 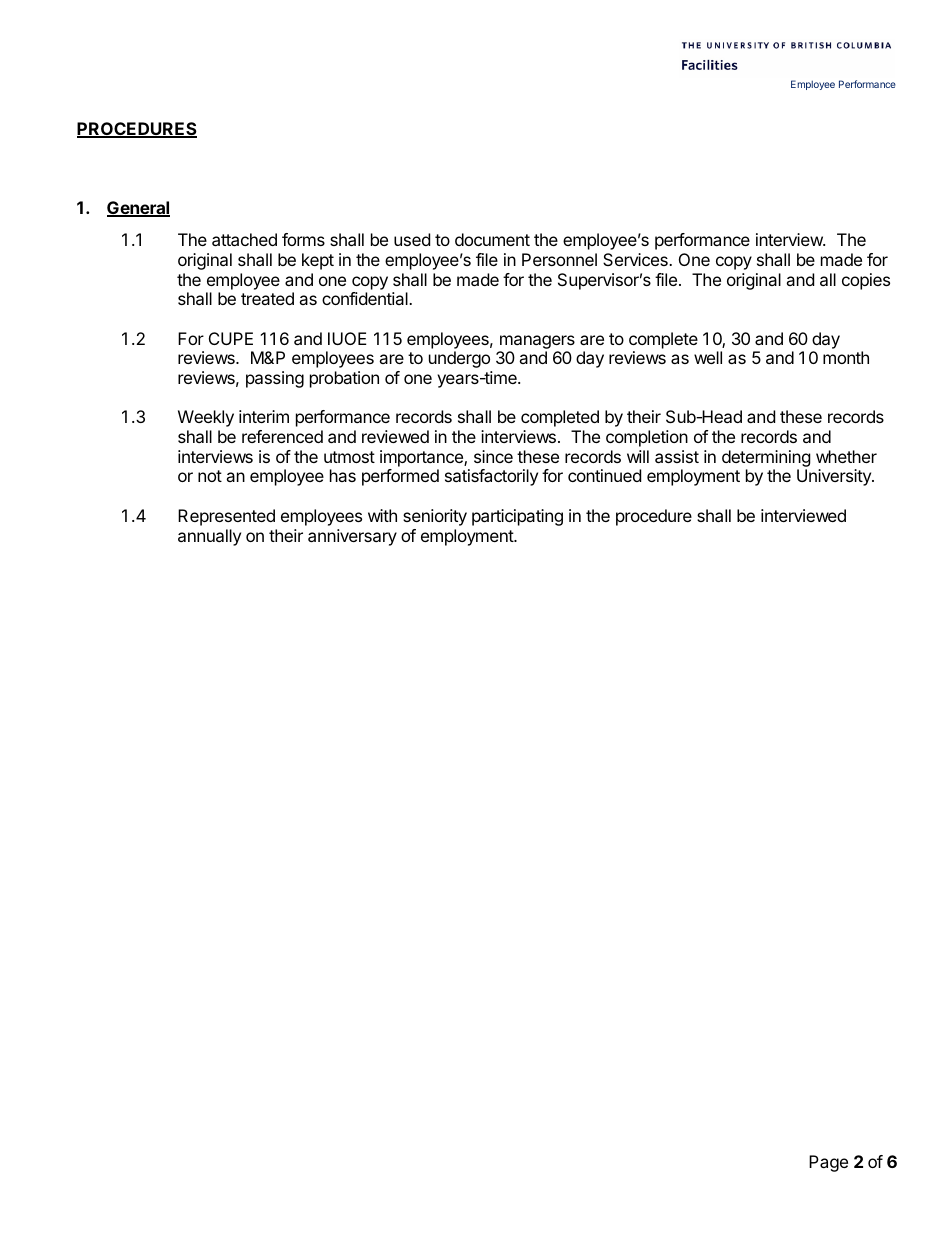 I want to click on University, so click(x=835, y=477).
